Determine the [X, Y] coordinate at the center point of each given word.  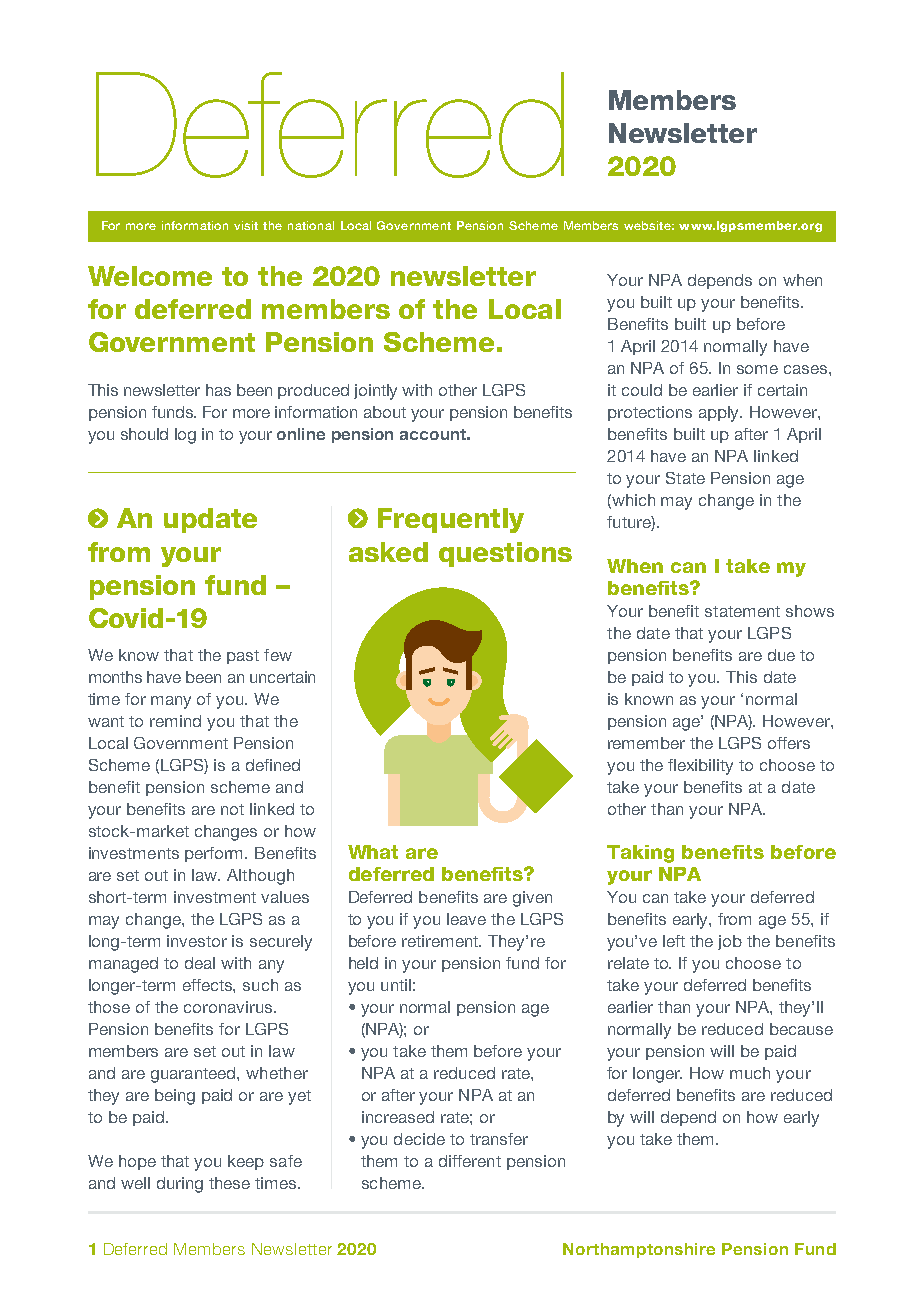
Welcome [150, 276]
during [180, 1185]
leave [466, 919]
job [730, 942]
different [470, 1161]
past [243, 657]
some [757, 369]
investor [197, 941]
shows [810, 611]
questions [505, 554]
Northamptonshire [639, 1250]
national [311, 225]
